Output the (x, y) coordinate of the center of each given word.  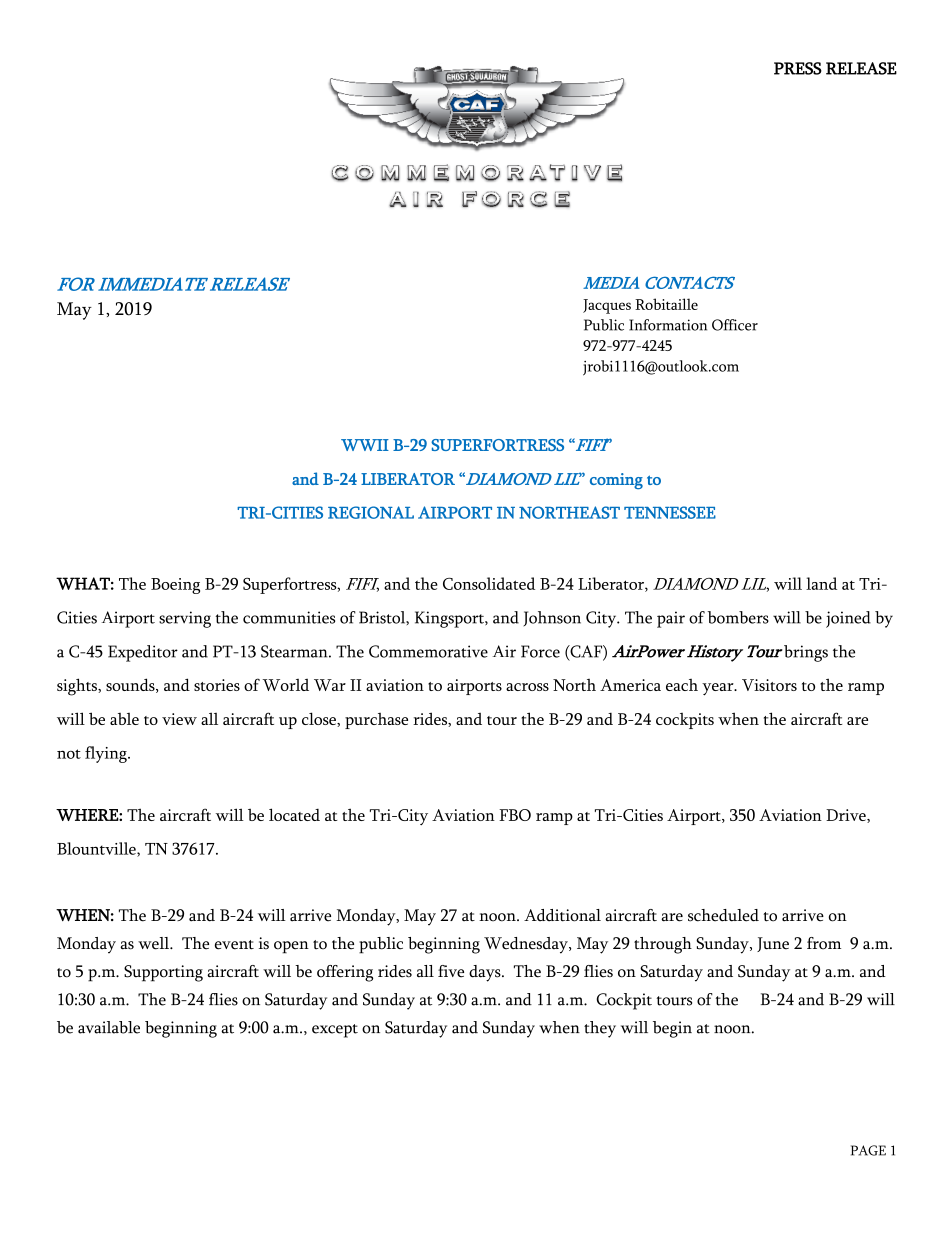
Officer (735, 325)
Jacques (607, 306)
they (600, 1029)
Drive (847, 816)
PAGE (868, 1150)
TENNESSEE (670, 512)
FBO (515, 815)
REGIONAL (371, 512)
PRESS (798, 68)
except (335, 1031)
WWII (365, 445)
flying (107, 754)
